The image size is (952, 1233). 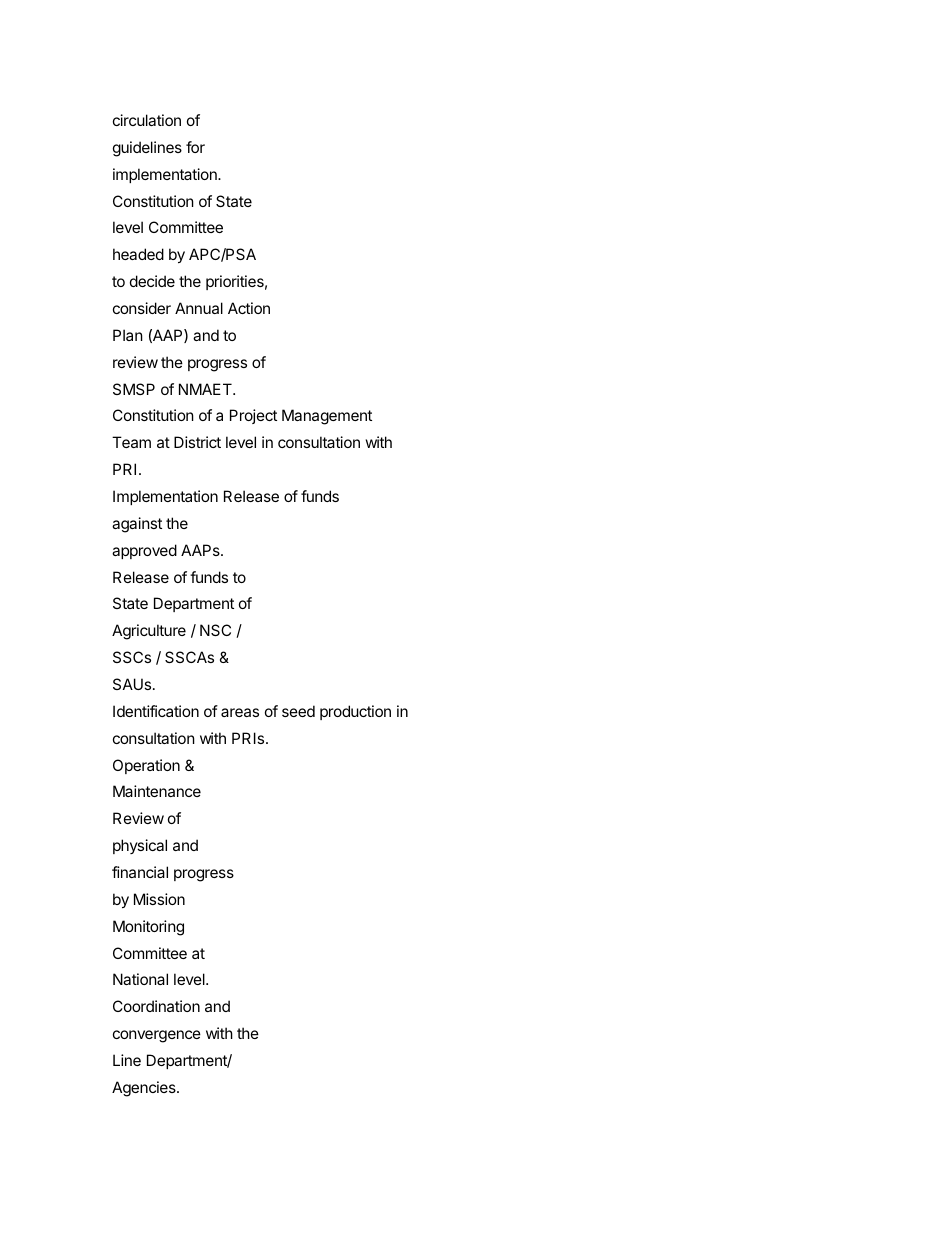 What do you see at coordinates (195, 147) in the screenshot?
I see `for` at bounding box center [195, 147].
